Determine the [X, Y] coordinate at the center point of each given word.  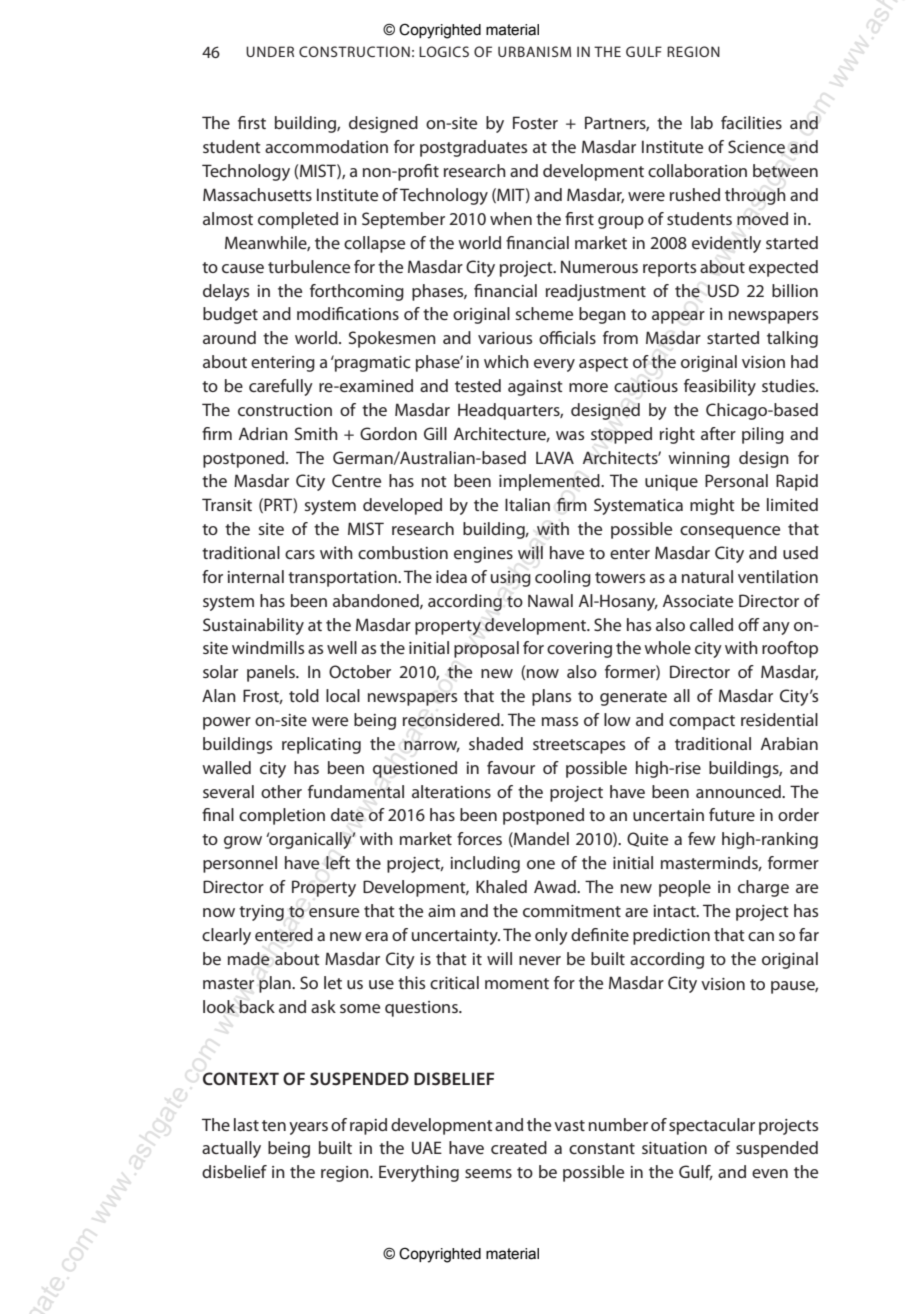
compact [702, 722]
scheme [544, 313]
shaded [496, 743]
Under [270, 51]
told [304, 695]
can [761, 936]
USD [723, 290]
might [712, 506]
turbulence [309, 266]
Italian [527, 504]
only [551, 936]
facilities [751, 122]
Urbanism [534, 51]
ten [274, 1125]
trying [261, 913]
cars [300, 554]
